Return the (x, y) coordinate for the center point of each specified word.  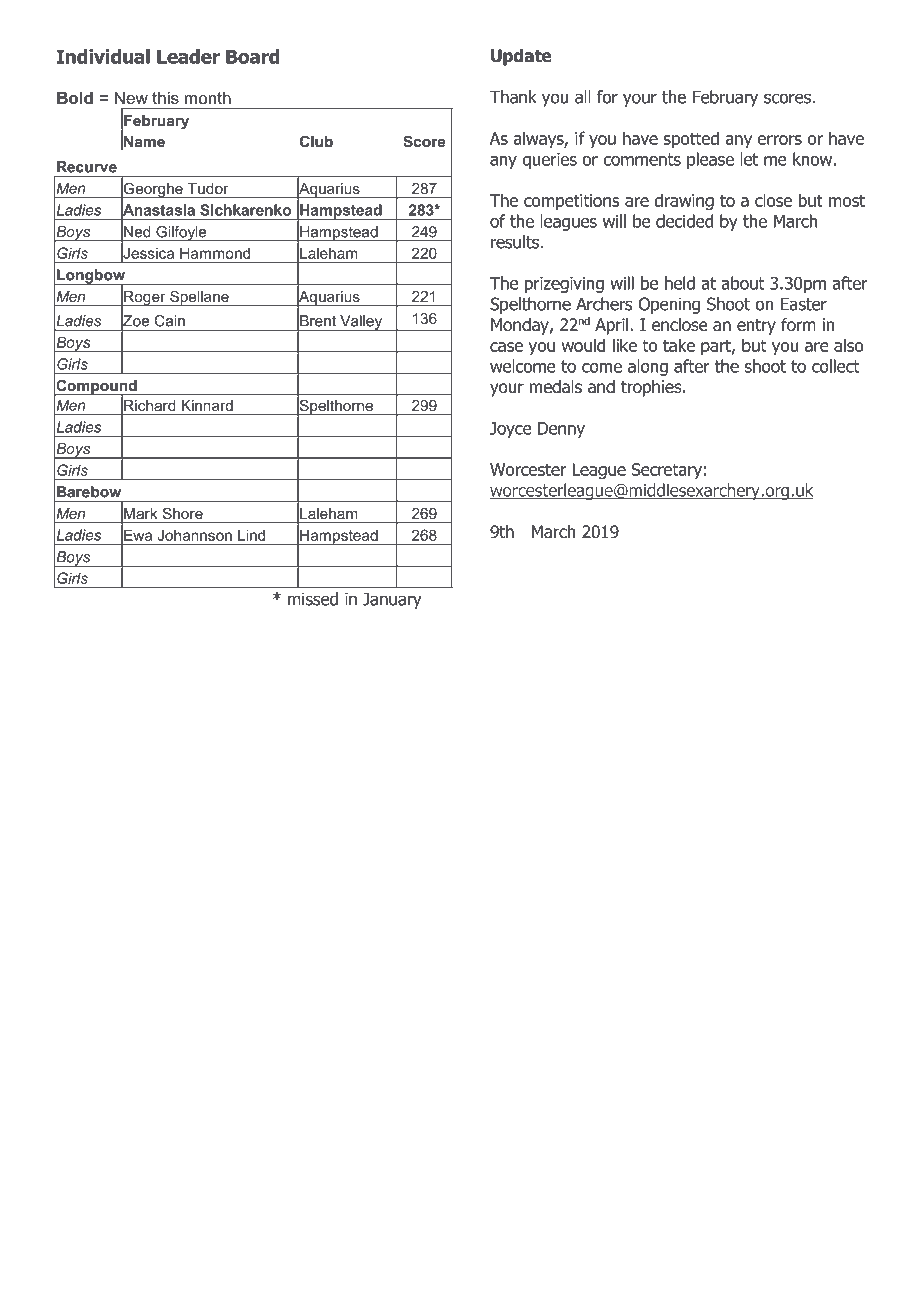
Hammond (215, 253)
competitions (572, 202)
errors (780, 140)
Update (521, 57)
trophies (652, 388)
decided (684, 221)
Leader (188, 56)
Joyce (511, 430)
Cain (170, 321)
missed (313, 599)
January (392, 600)
